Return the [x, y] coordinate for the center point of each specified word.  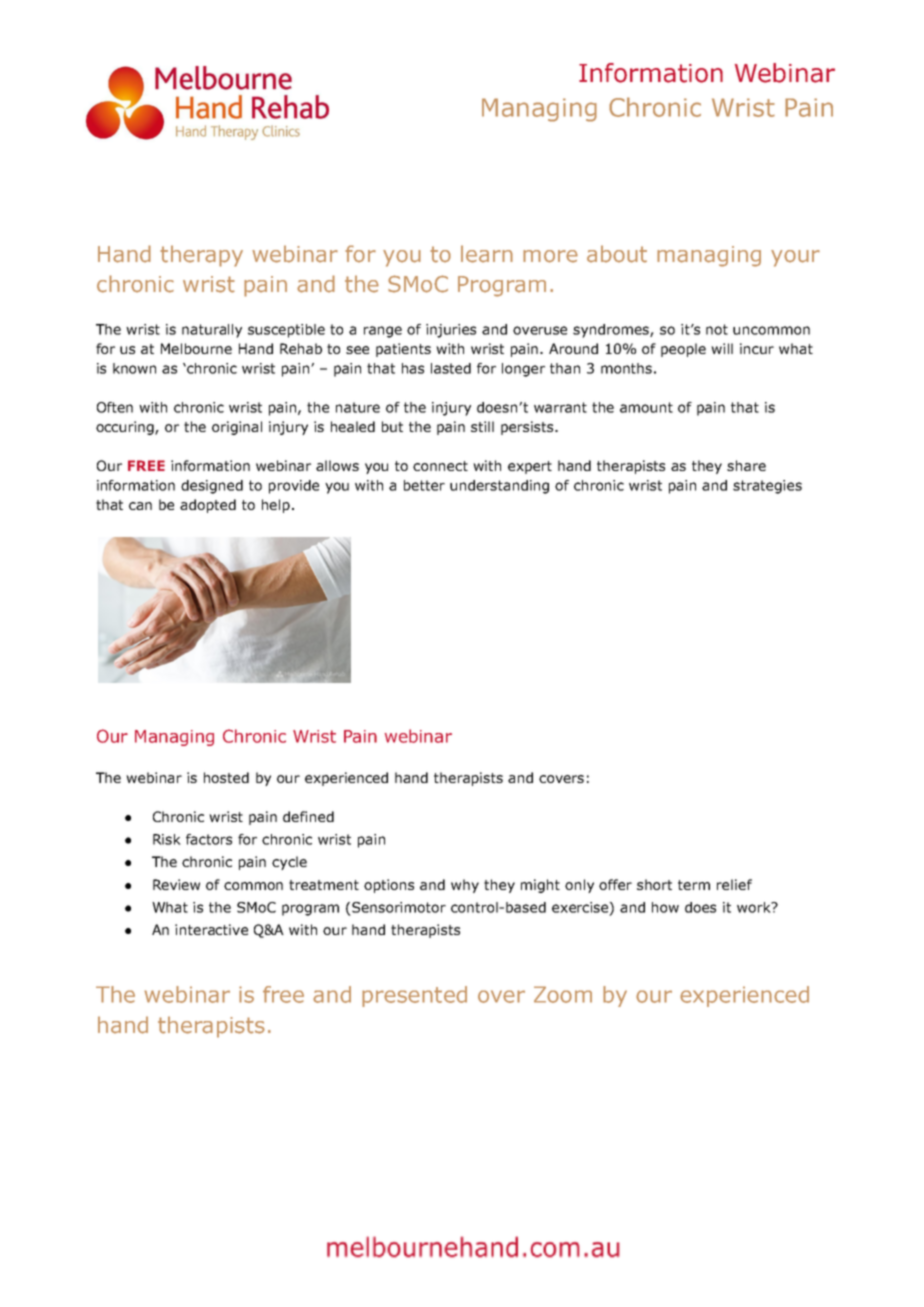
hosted [226, 777]
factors [209, 839]
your [795, 258]
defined [308, 816]
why [465, 886]
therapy [201, 256]
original [237, 428]
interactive [211, 929]
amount [646, 407]
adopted [208, 506]
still [482, 426]
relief [734, 884]
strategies [767, 487]
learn [487, 254]
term [694, 885]
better [424, 485]
